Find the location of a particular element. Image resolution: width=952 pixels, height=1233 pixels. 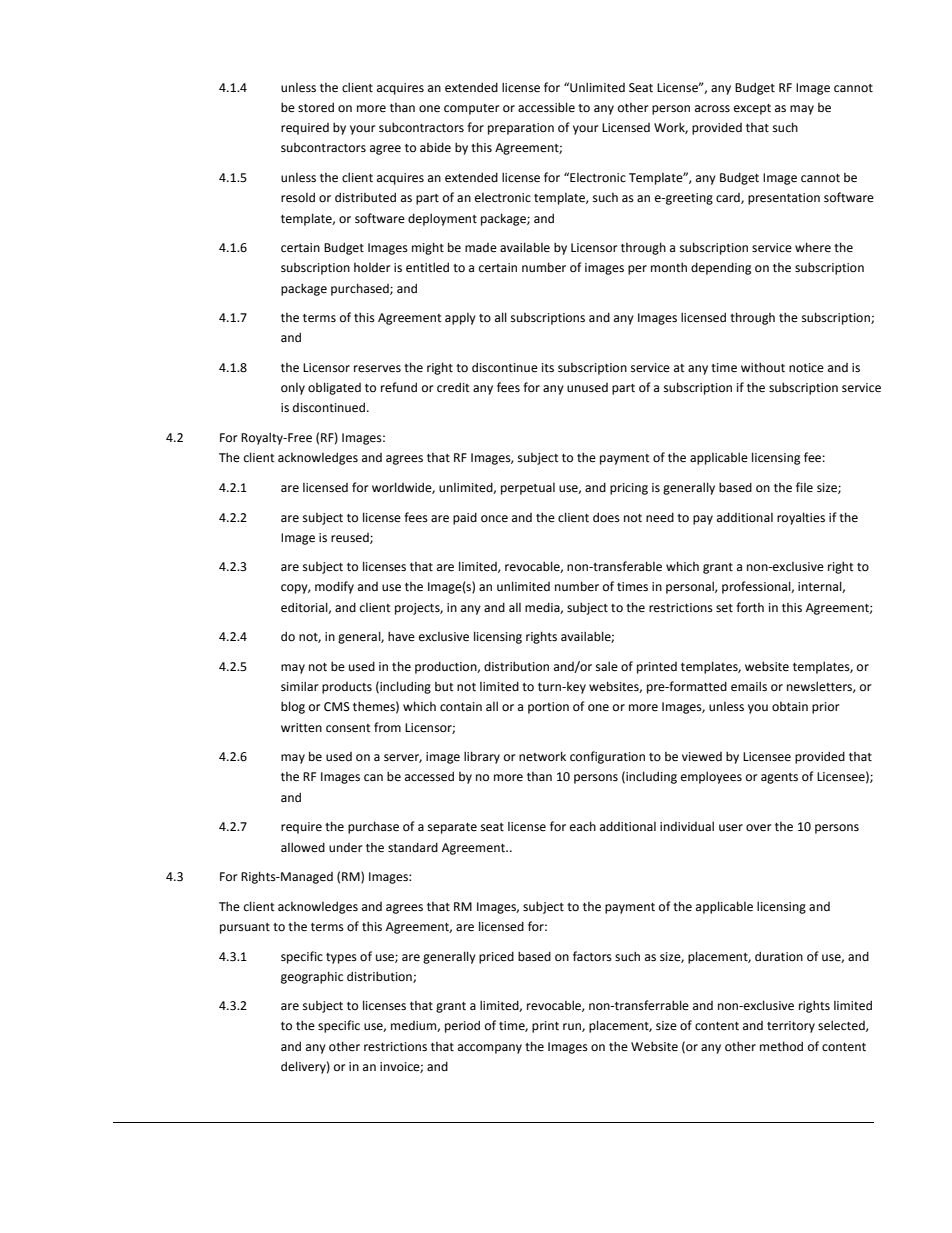

except is located at coordinates (752, 109).
